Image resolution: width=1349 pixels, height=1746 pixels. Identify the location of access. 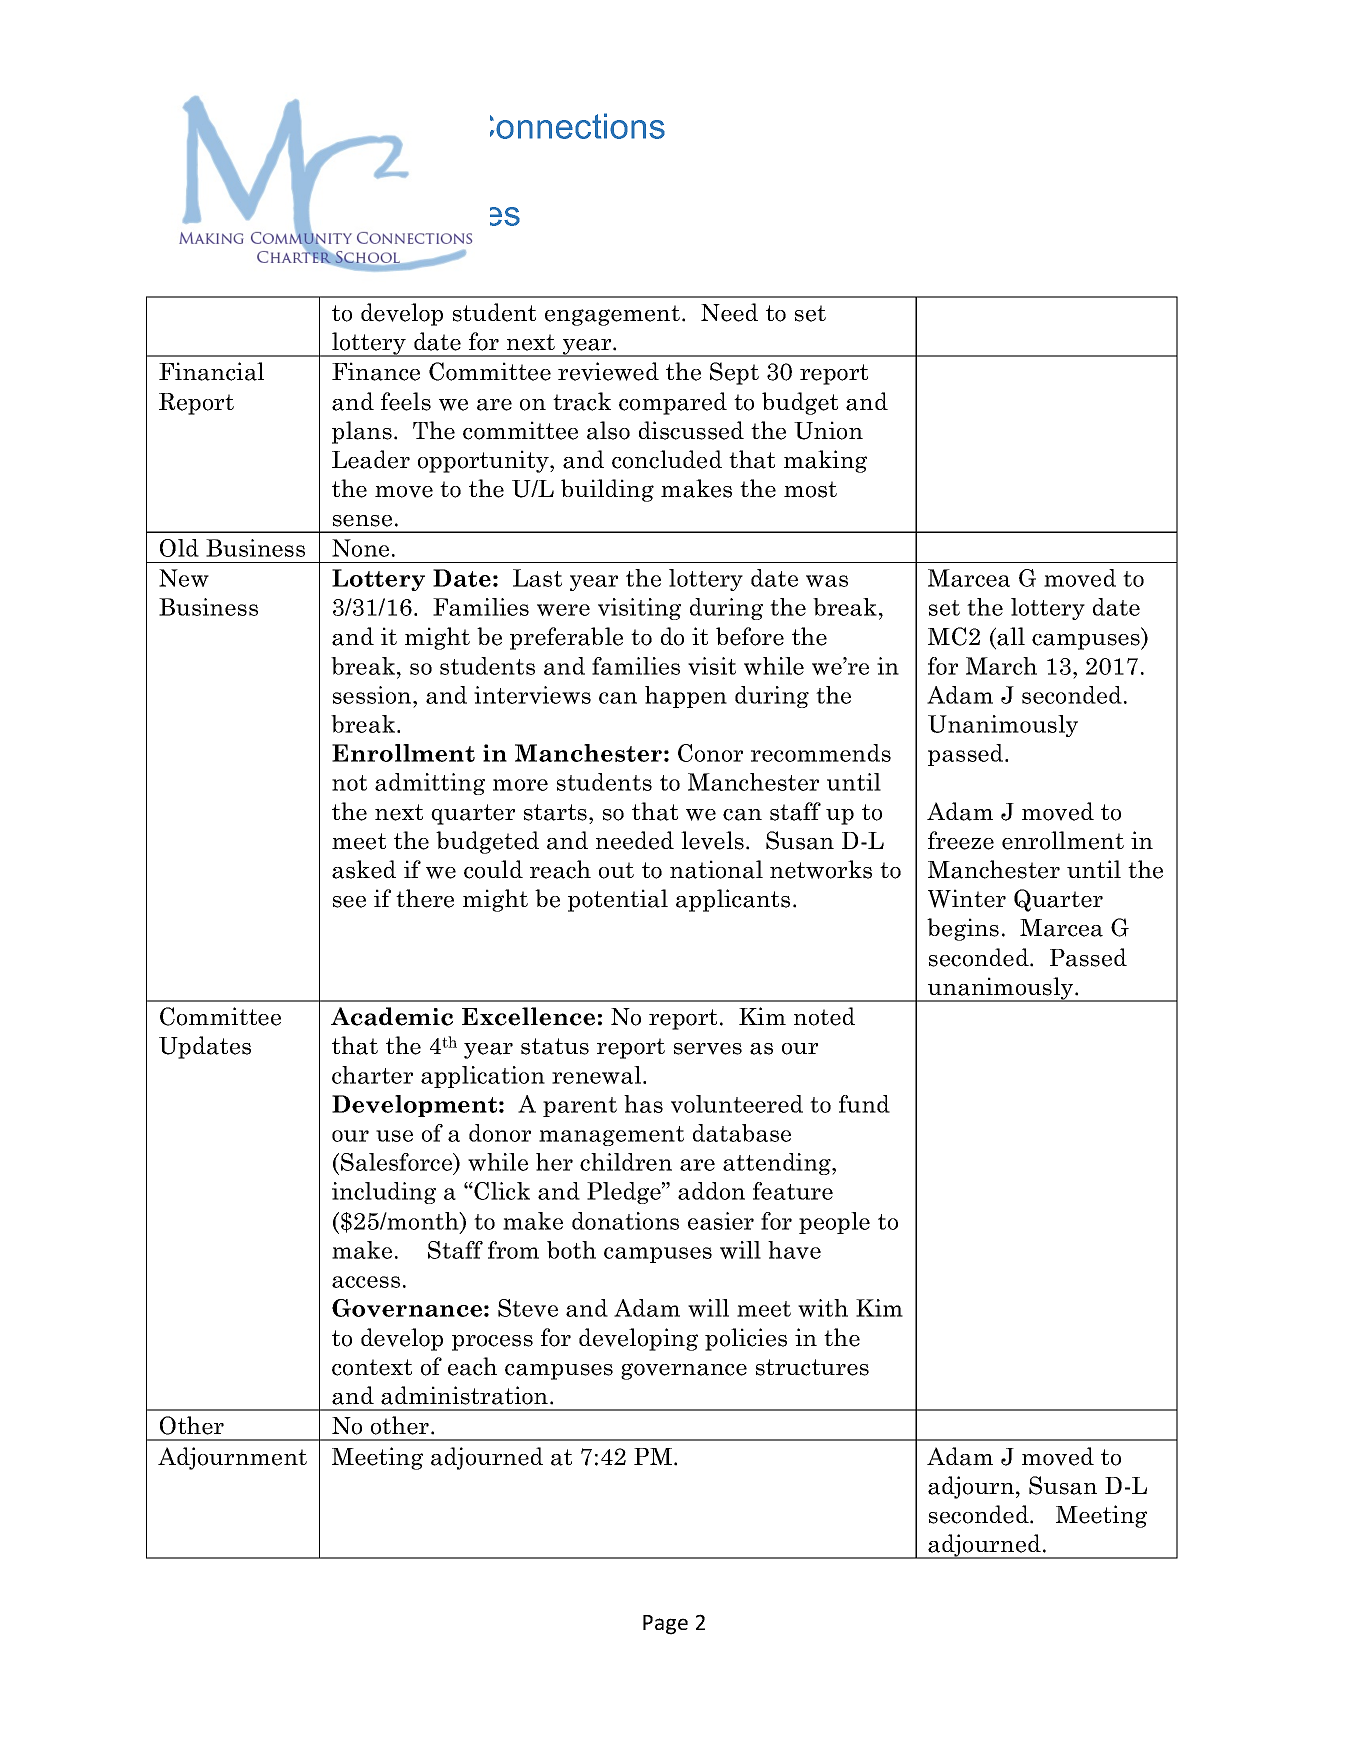
(366, 1282).
